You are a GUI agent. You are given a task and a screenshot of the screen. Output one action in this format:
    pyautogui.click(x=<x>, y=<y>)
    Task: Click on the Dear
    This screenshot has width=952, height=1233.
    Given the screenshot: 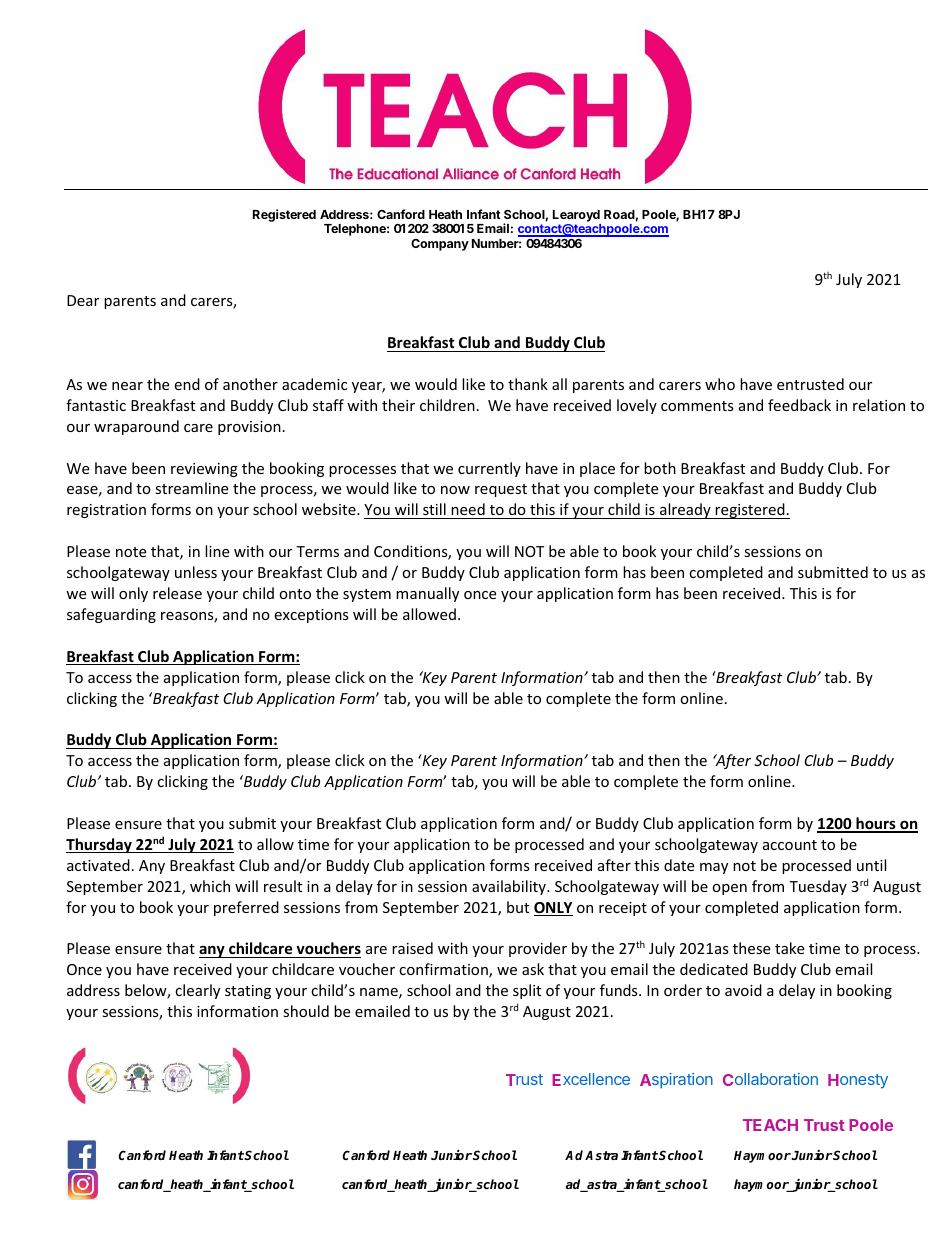 What is the action you would take?
    pyautogui.click(x=83, y=300)
